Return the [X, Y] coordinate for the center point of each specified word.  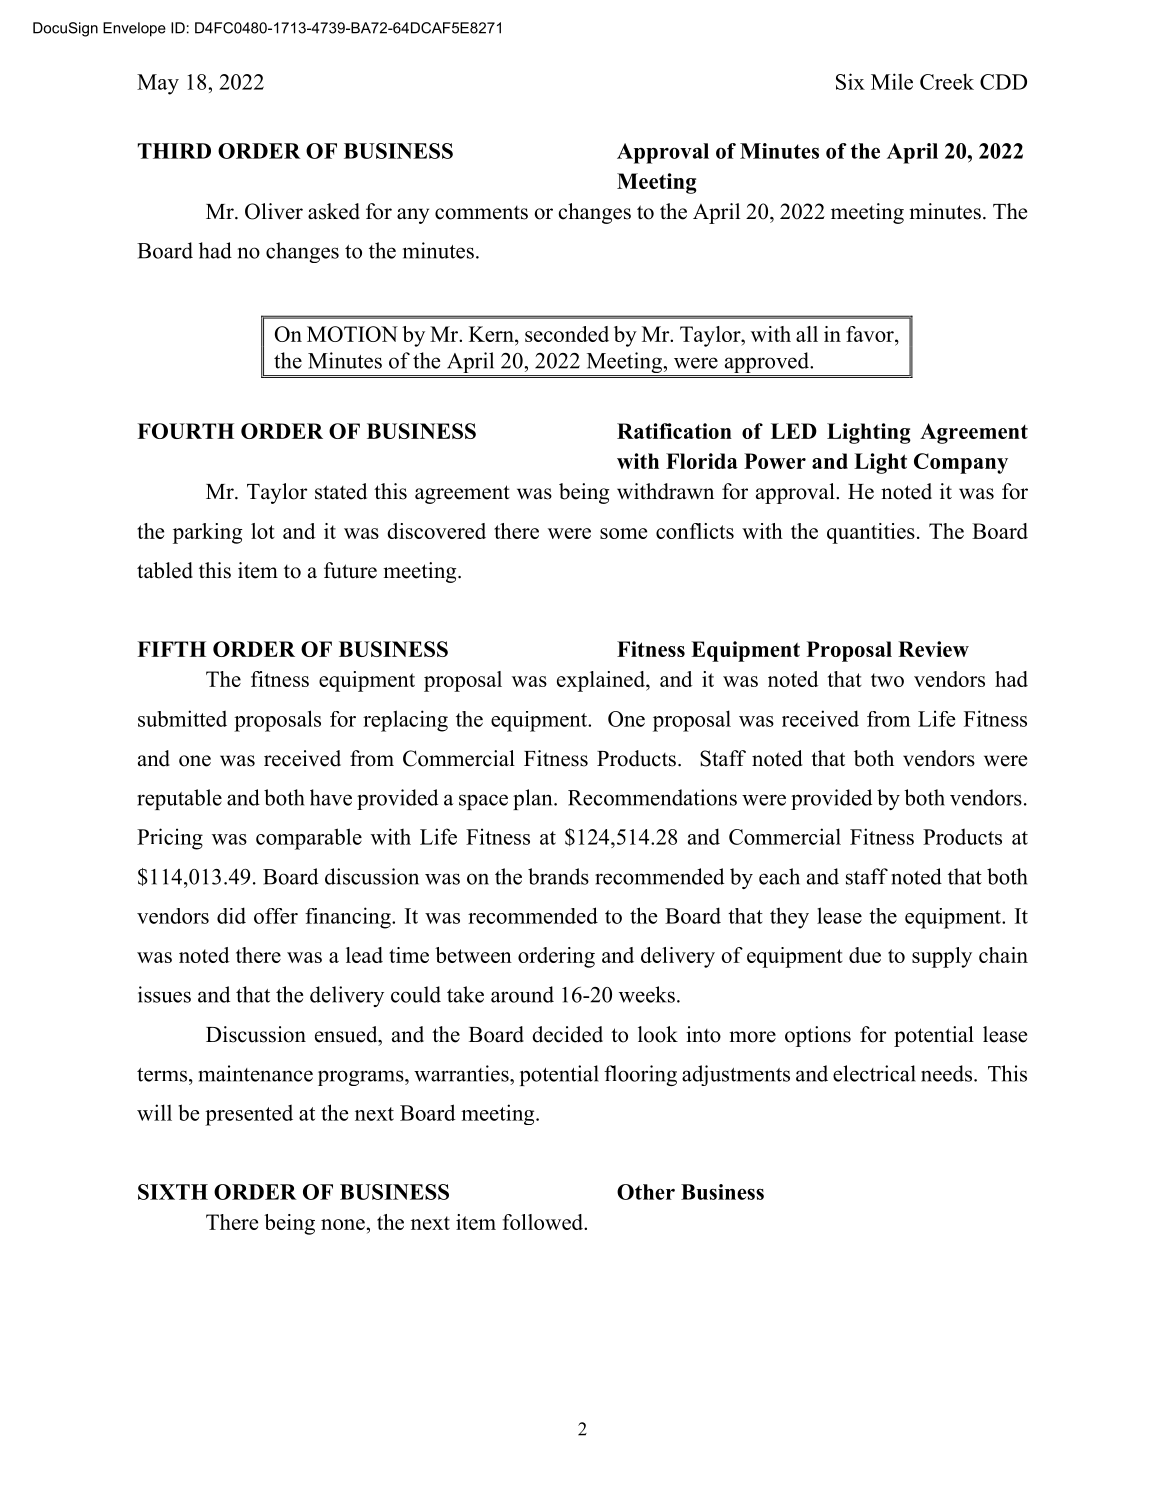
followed [544, 1222]
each [779, 876]
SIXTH [173, 1192]
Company [961, 463]
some [623, 533]
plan [534, 799]
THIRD [174, 151]
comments [481, 213]
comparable [309, 839]
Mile [892, 81]
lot [263, 531]
